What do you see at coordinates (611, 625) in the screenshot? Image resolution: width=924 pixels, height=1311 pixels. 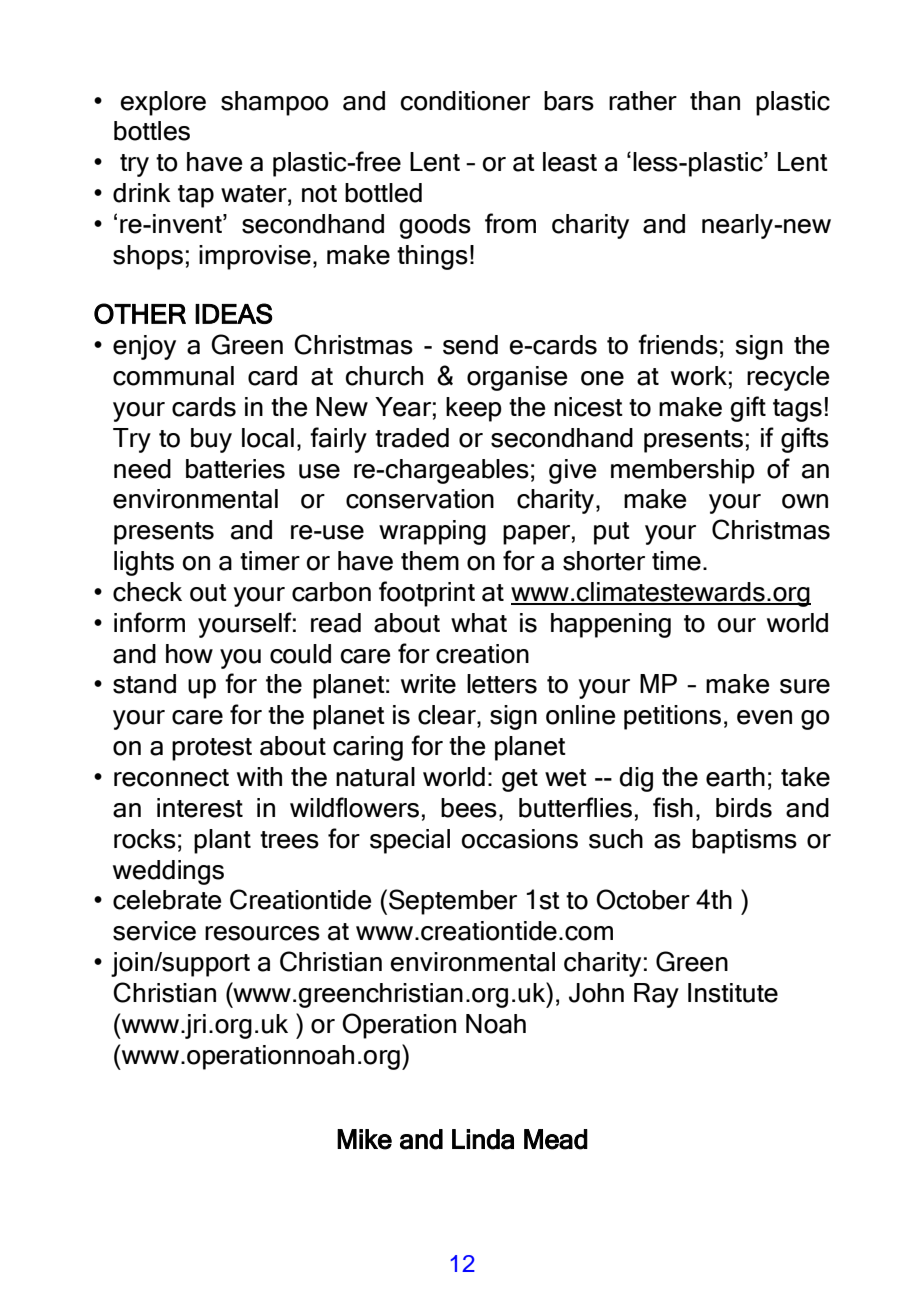 I see `happening` at bounding box center [611, 625].
